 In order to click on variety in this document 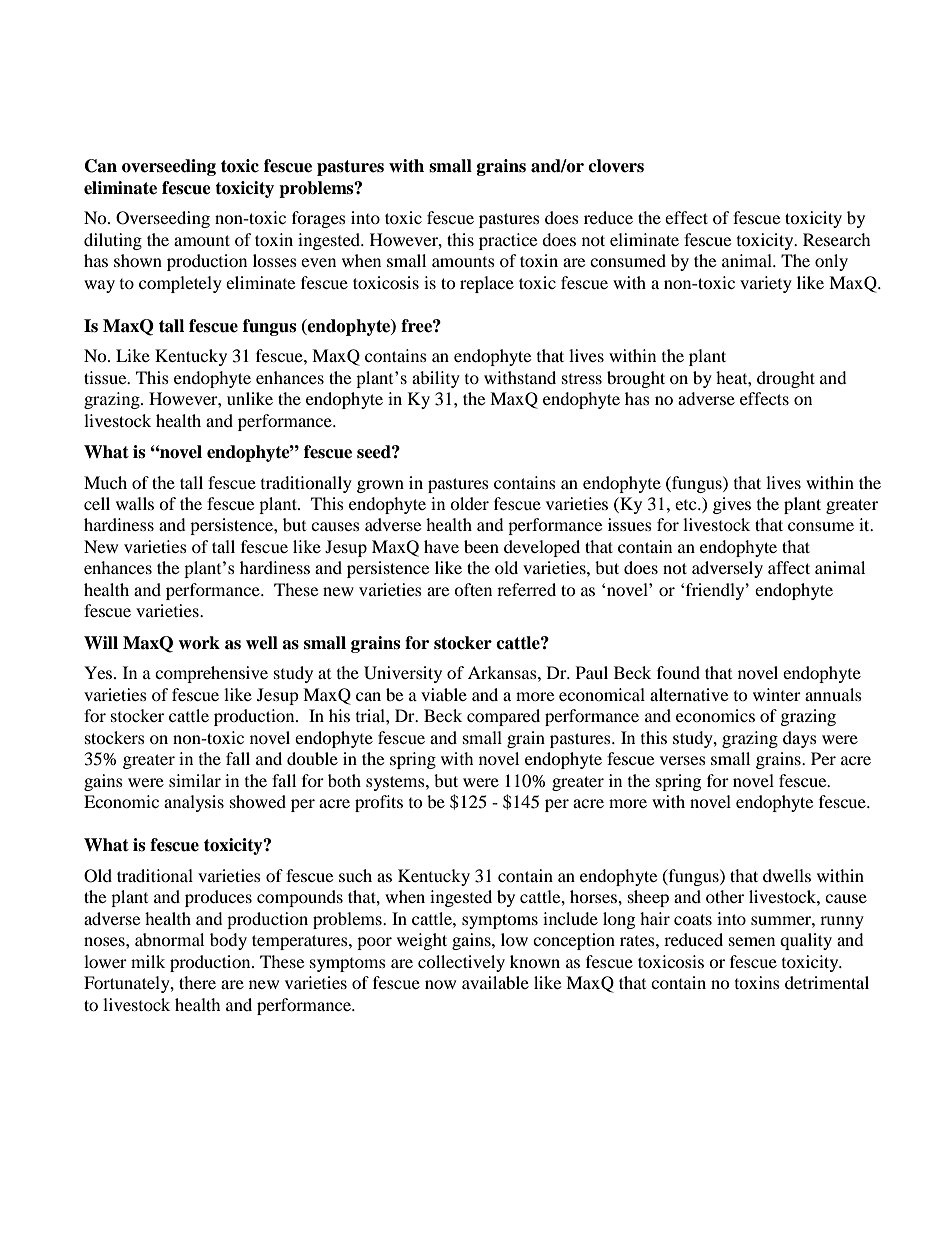, I will do `click(766, 284)`.
